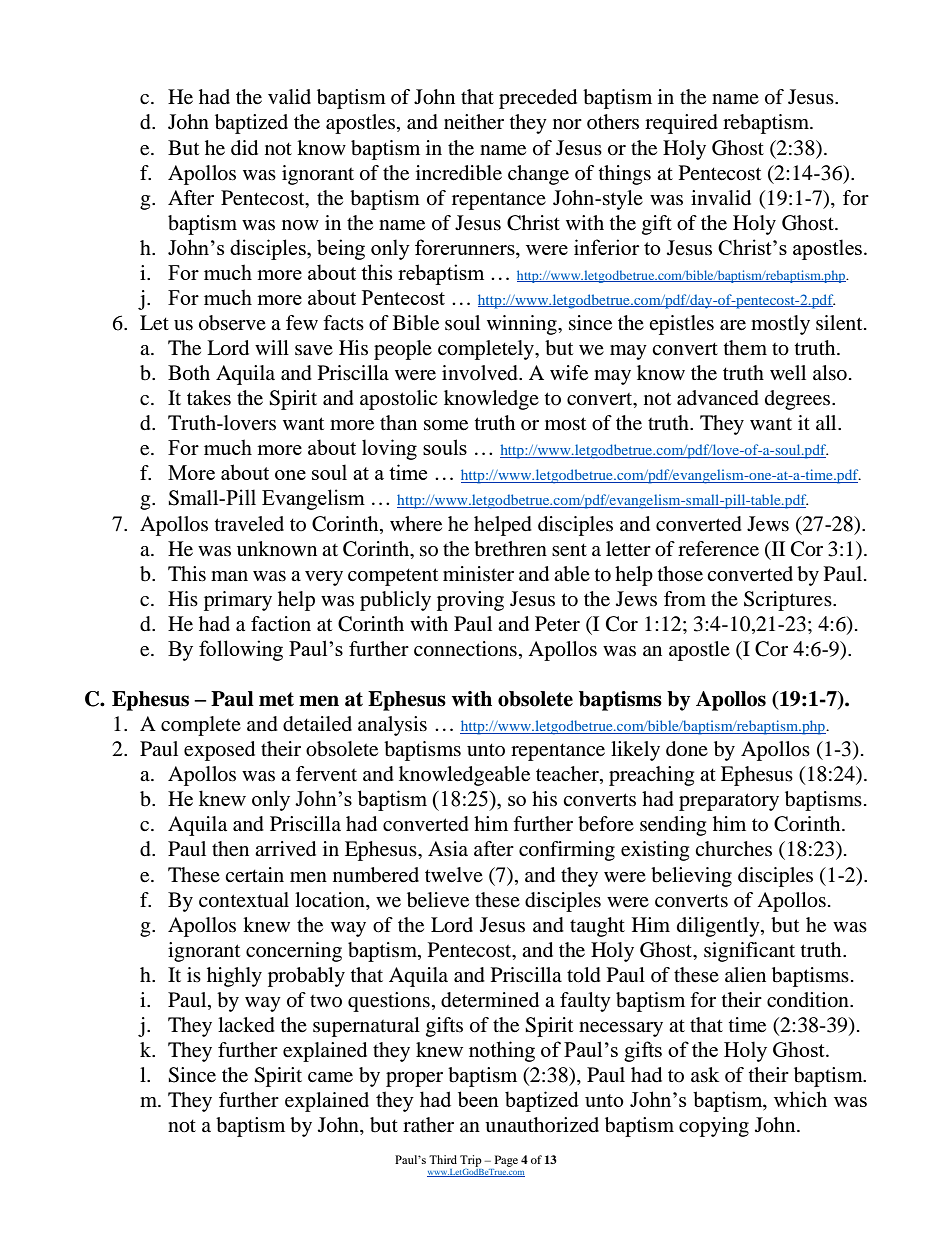 This page has width=952, height=1233. What do you see at coordinates (557, 624) in the page?
I see `Peter` at bounding box center [557, 624].
